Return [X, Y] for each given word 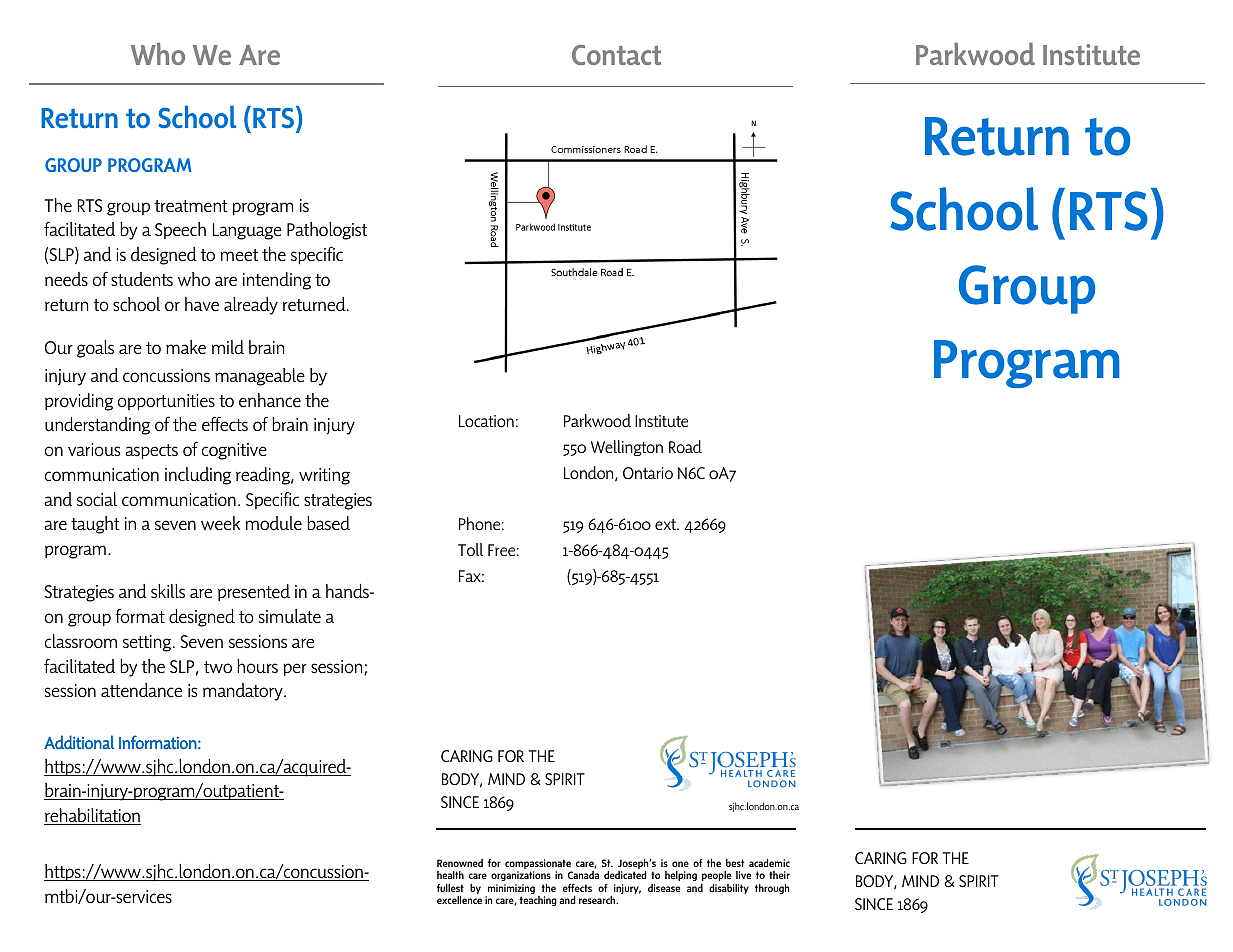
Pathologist [327, 231]
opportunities [166, 402]
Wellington [627, 448]
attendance [141, 690]
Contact [616, 55]
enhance [270, 400]
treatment [191, 206]
